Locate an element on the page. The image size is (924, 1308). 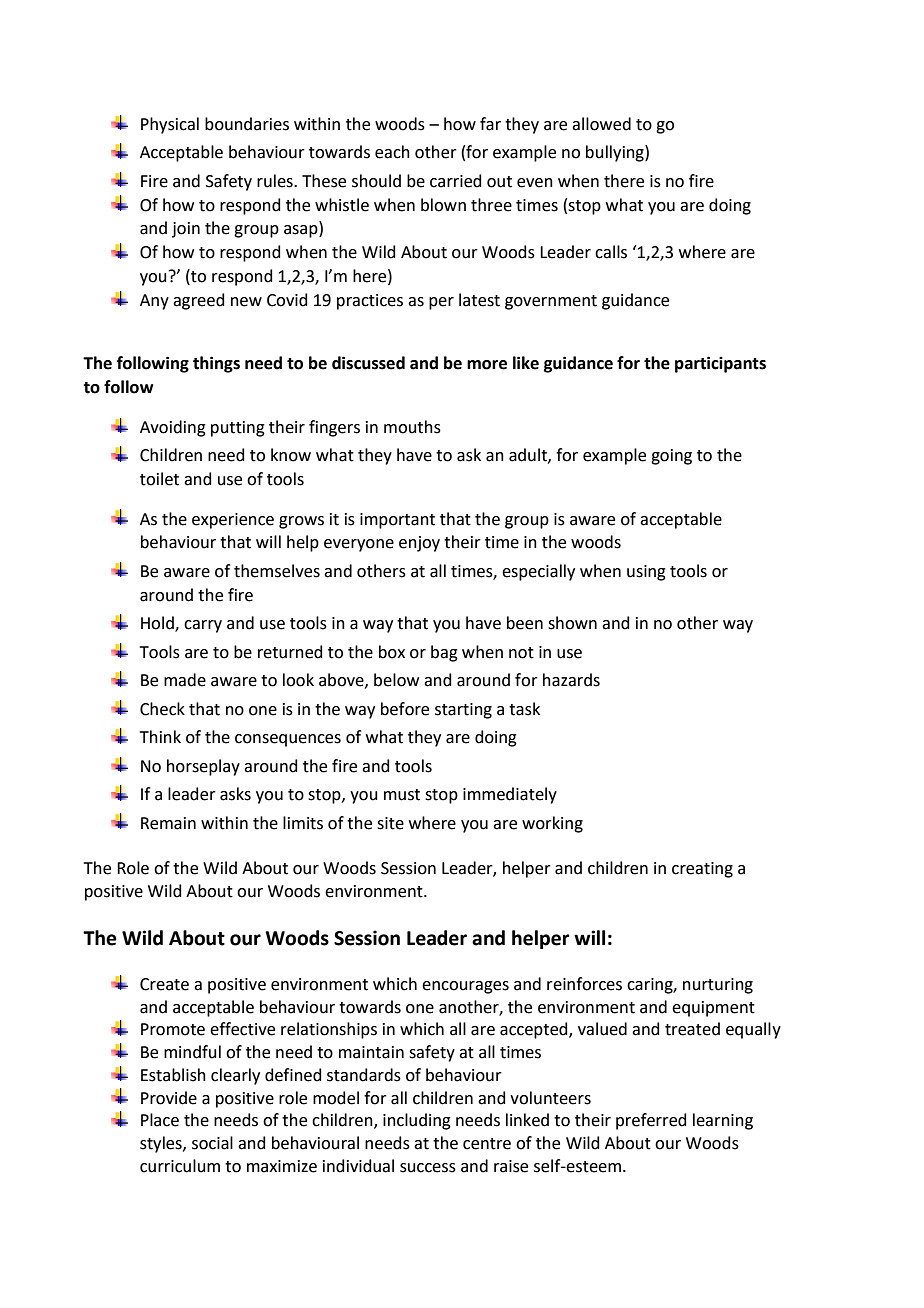
carried is located at coordinates (456, 181).
